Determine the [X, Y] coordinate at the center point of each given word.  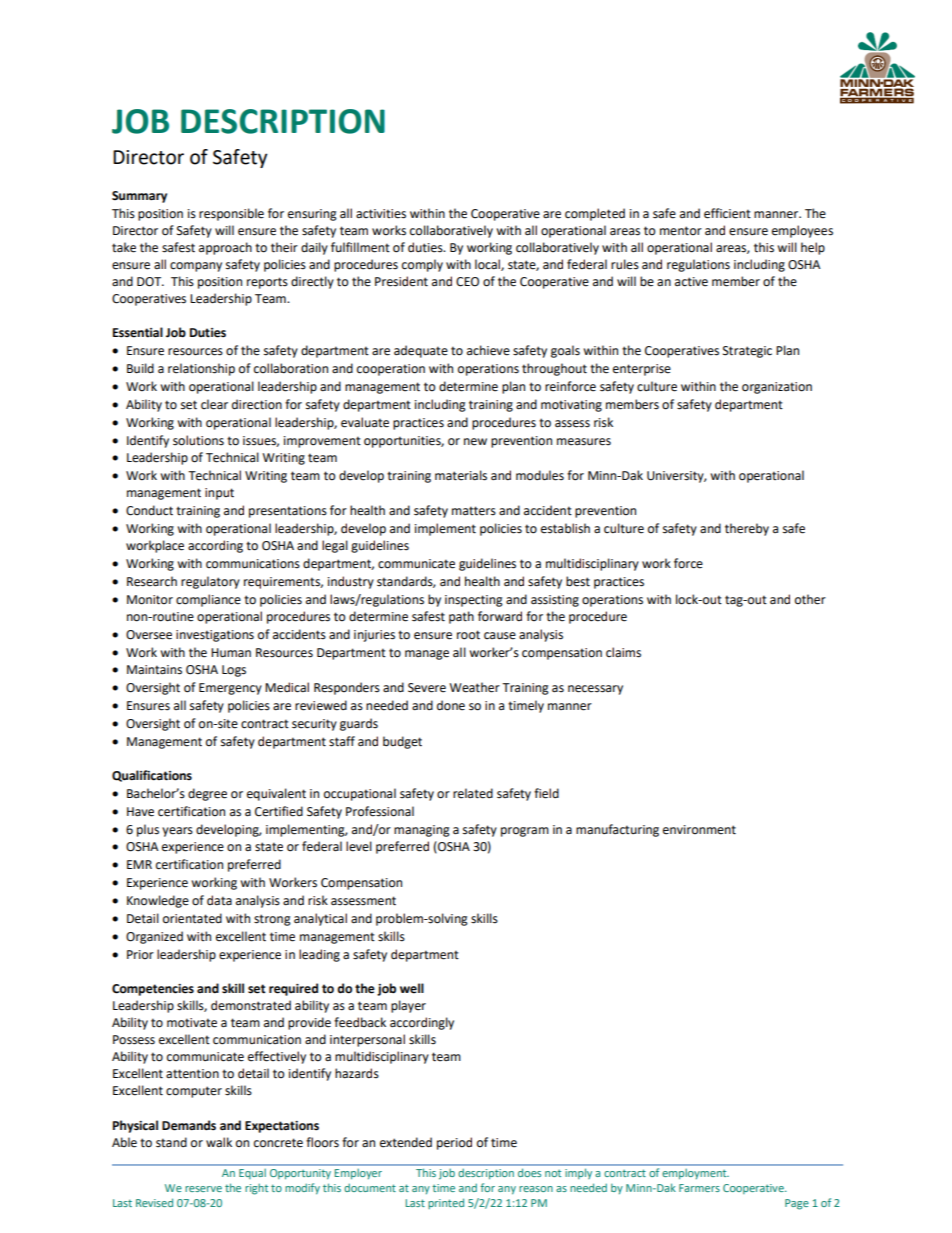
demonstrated [251, 1005]
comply [422, 265]
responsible [231, 214]
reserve [203, 1189]
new [475, 442]
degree [207, 794]
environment [699, 830]
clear [214, 404]
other [810, 599]
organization [777, 388]
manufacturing [617, 830]
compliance [208, 600]
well [412, 988]
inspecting [474, 601]
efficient [727, 213]
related [473, 793]
